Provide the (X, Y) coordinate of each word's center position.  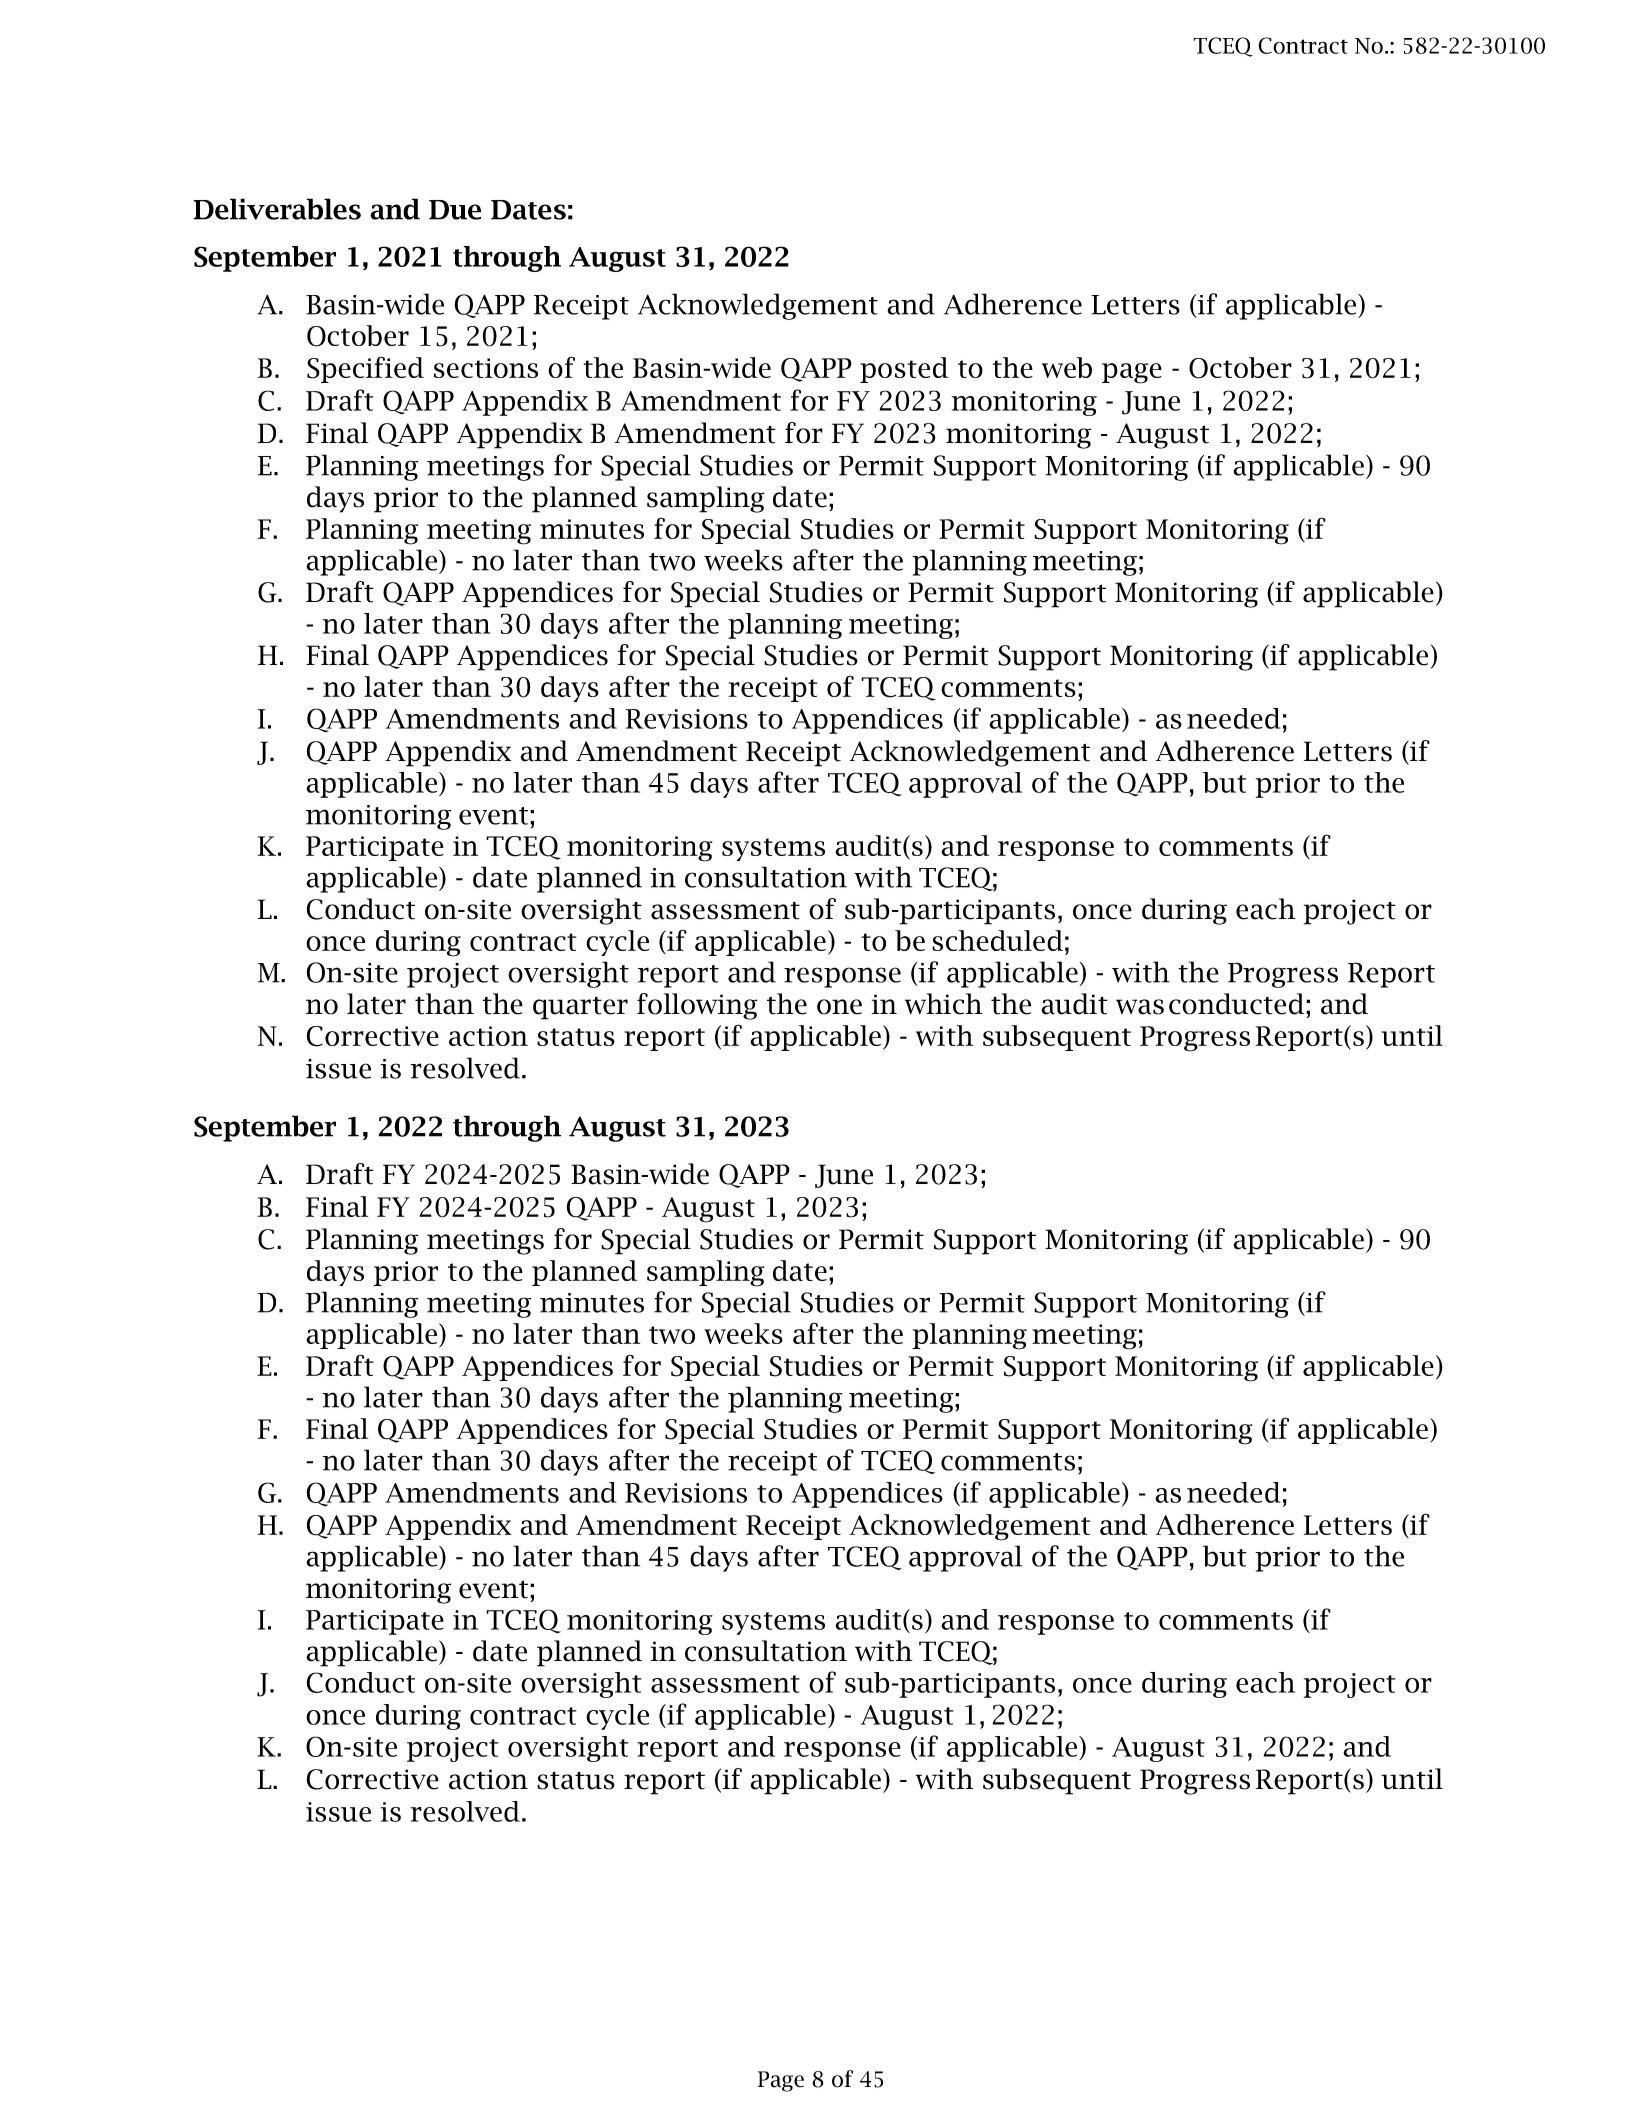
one (839, 1007)
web (1067, 367)
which (943, 1004)
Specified (365, 369)
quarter (580, 1008)
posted (904, 370)
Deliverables (277, 209)
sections (486, 368)
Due (455, 210)
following (697, 1006)
